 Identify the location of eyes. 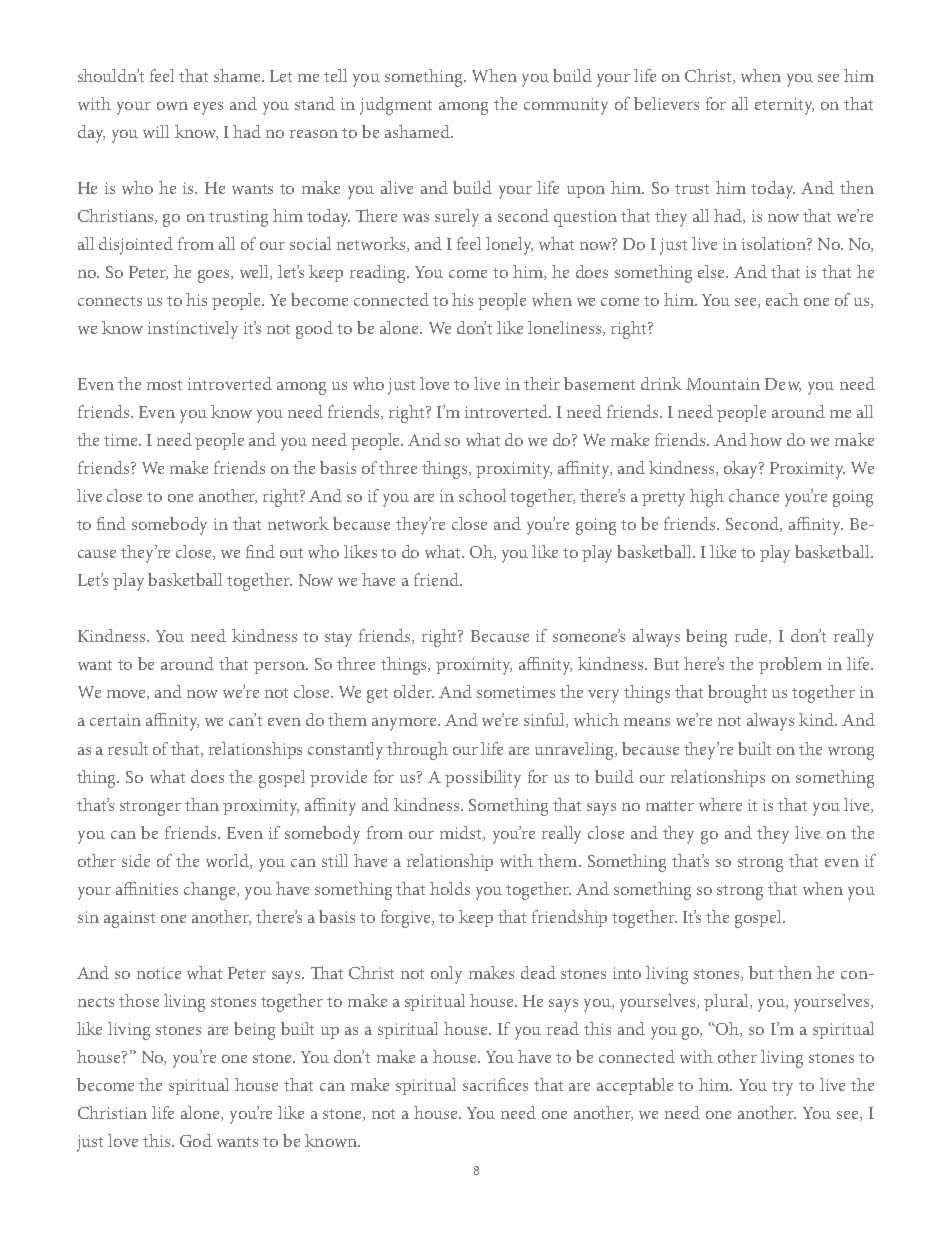
(208, 108).
